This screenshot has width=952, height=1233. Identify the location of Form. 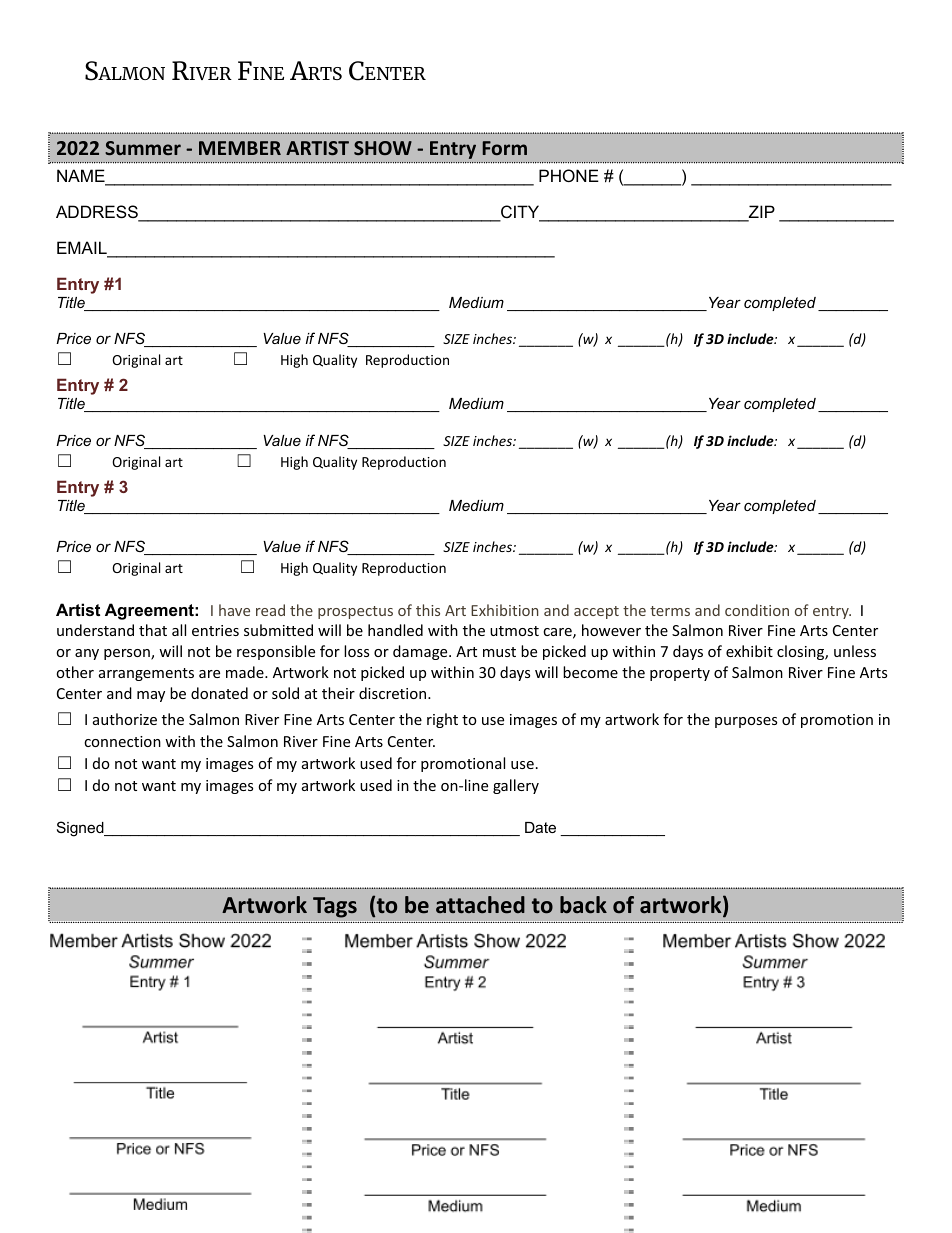
(504, 148).
